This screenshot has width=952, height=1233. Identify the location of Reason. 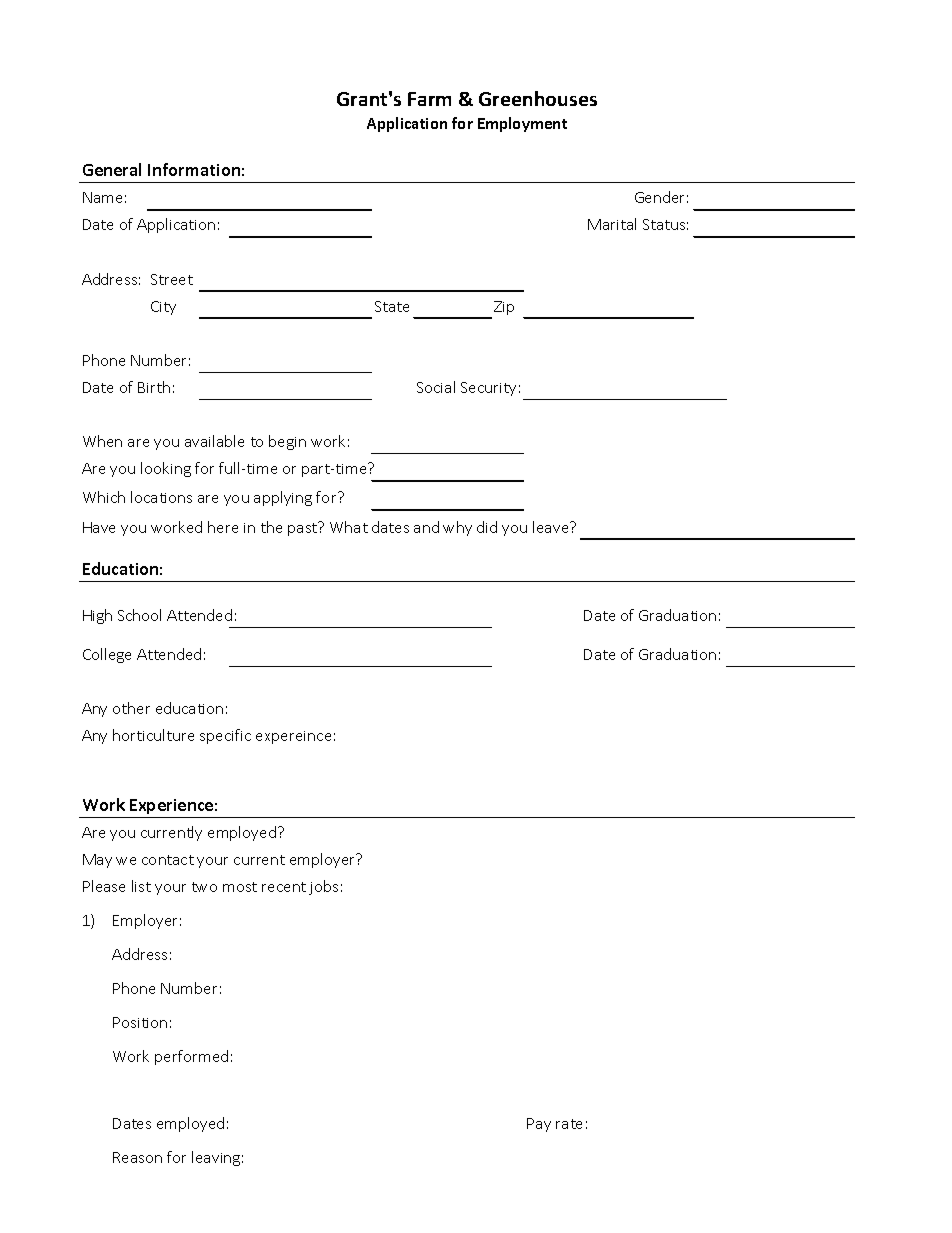
(137, 1157).
